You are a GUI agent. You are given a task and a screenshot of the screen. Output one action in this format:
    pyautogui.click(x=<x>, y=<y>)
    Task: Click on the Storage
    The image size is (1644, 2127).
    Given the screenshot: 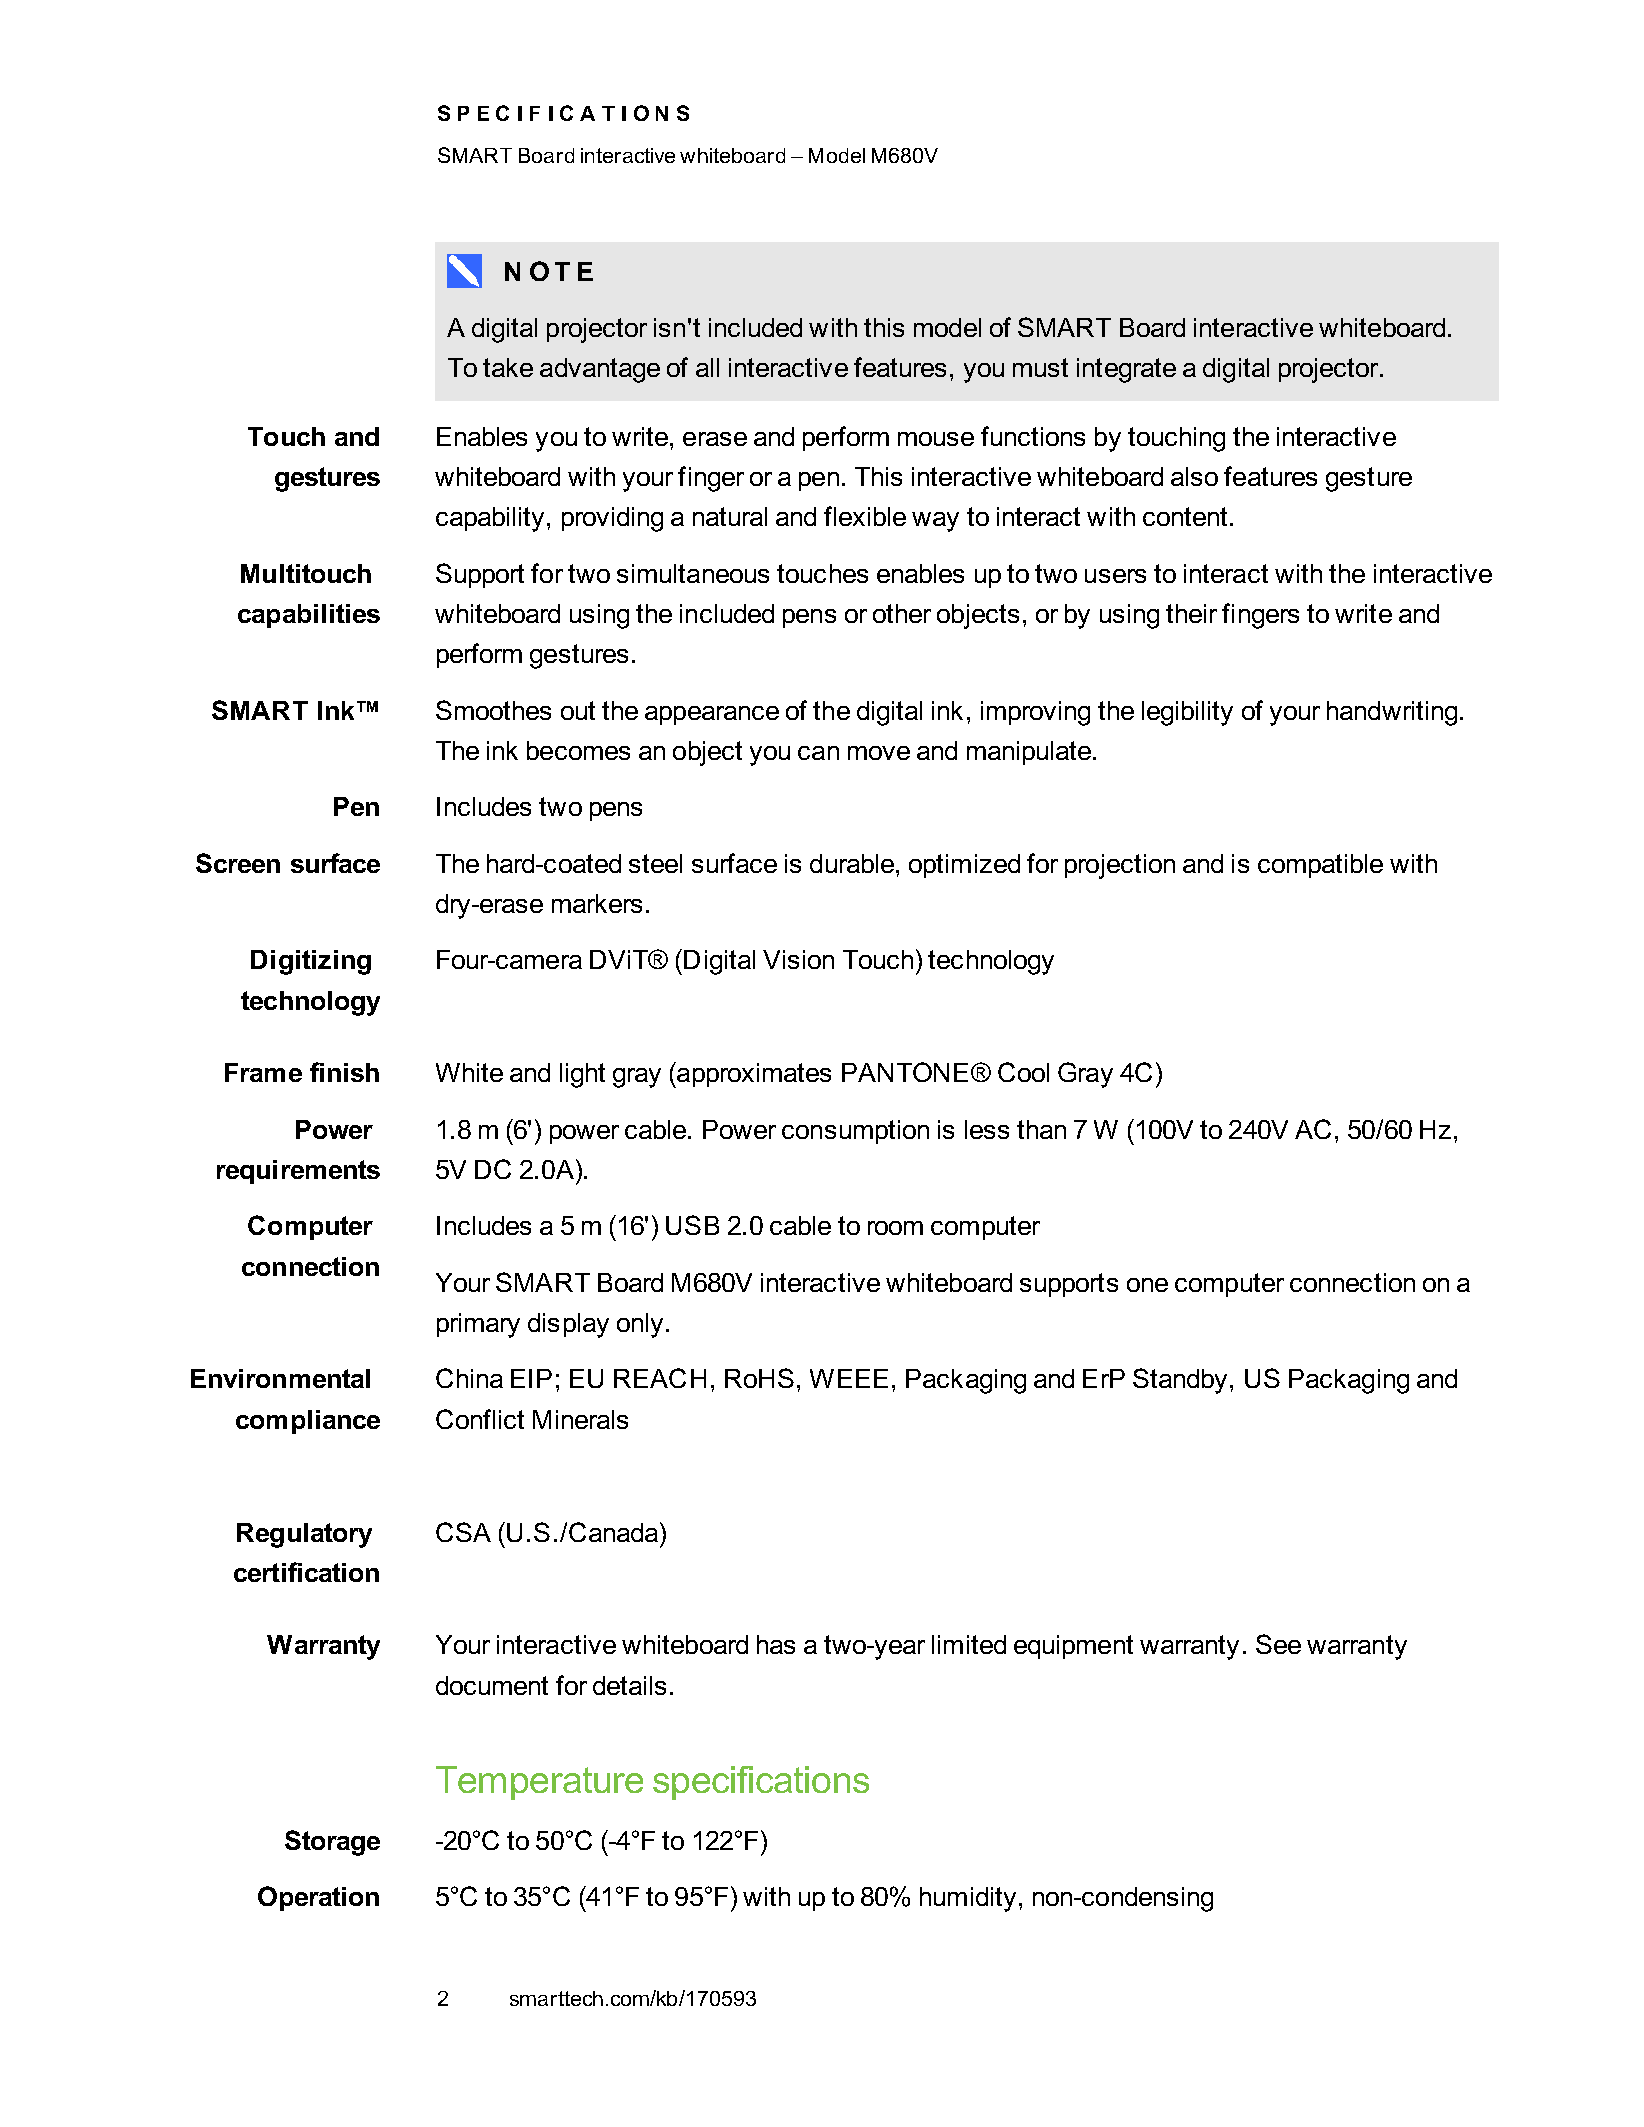 What is the action you would take?
    pyautogui.click(x=332, y=1843)
